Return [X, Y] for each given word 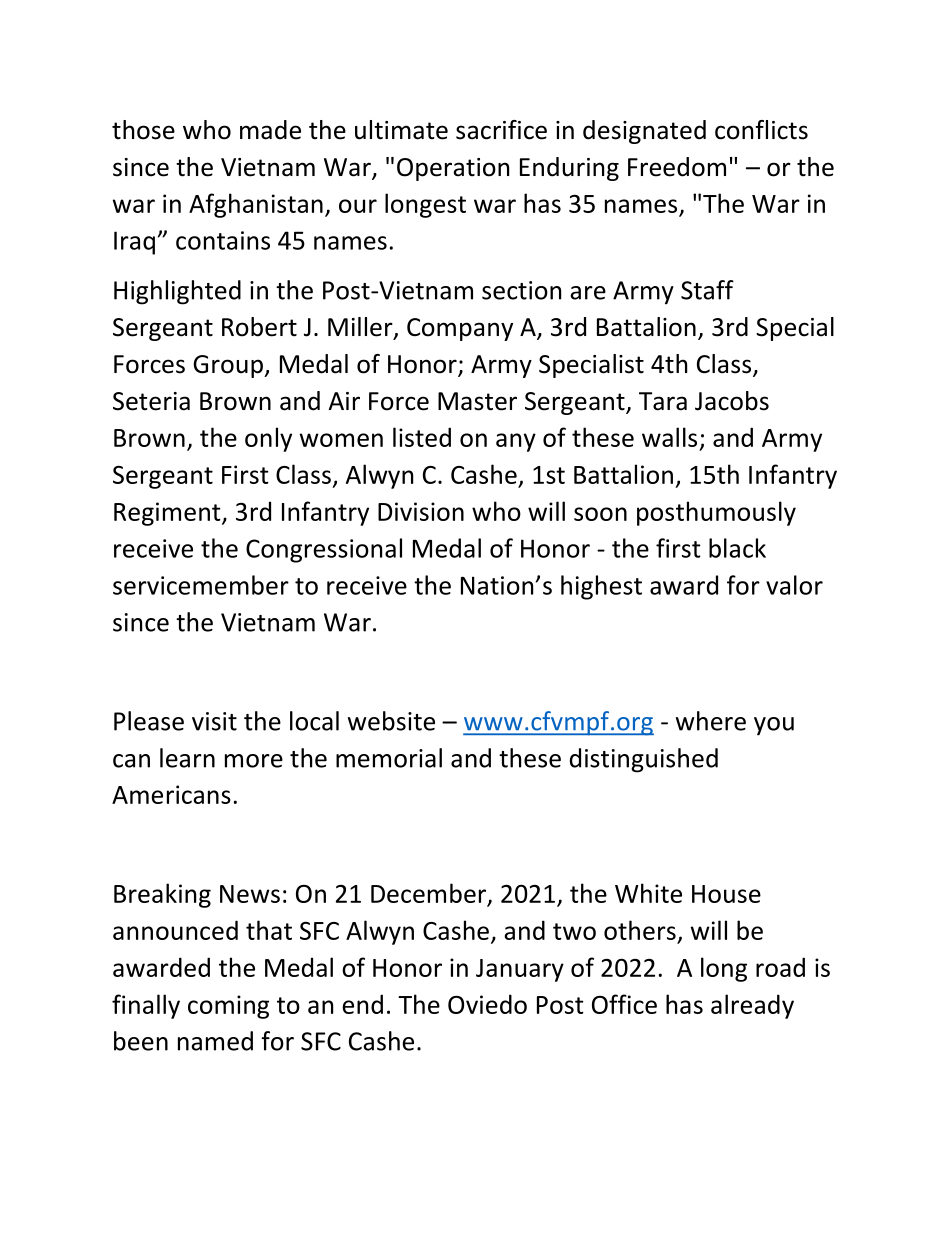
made [270, 130]
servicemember [201, 585]
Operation [453, 169]
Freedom [677, 167]
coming [228, 1007]
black [737, 548]
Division [421, 511]
